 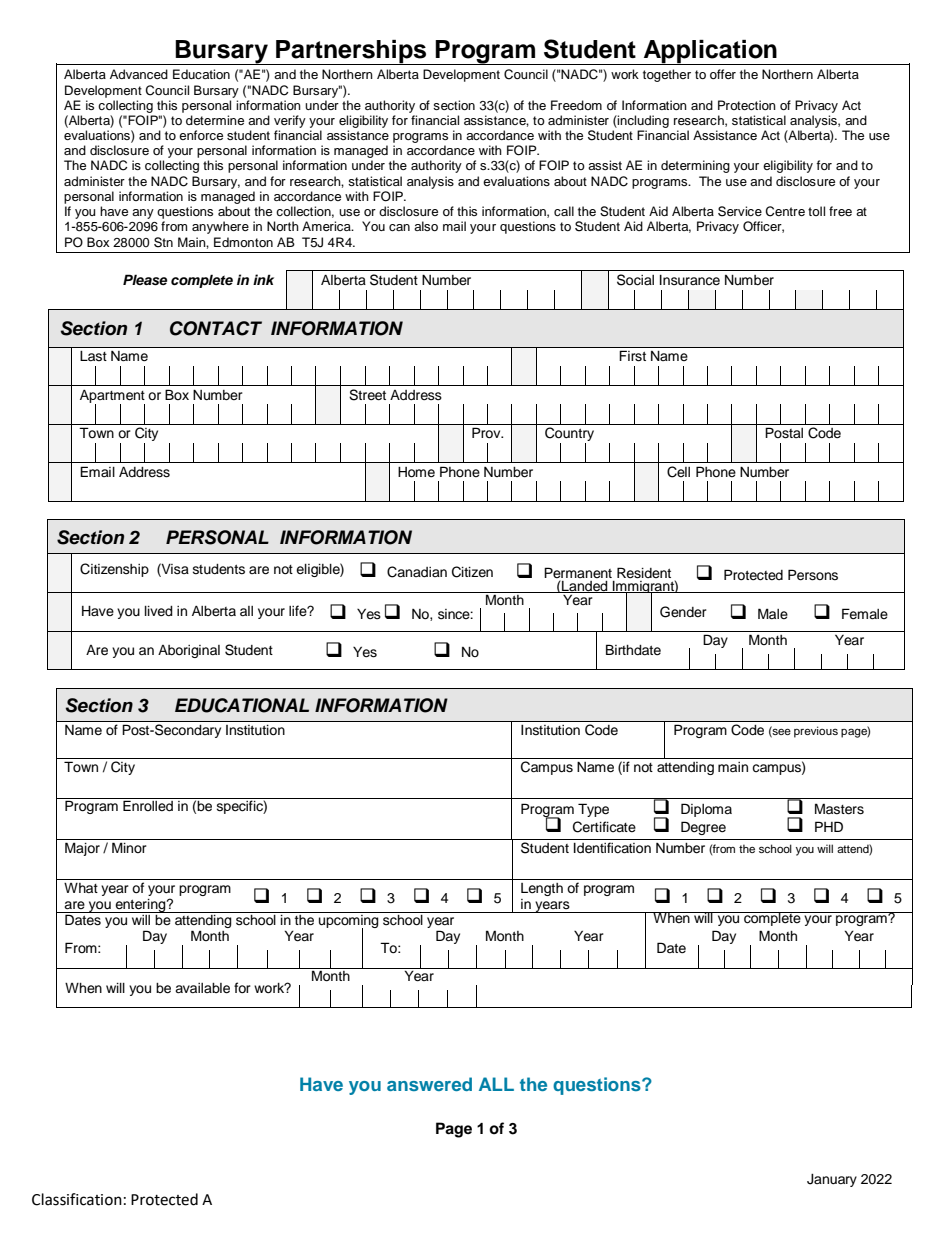 I want to click on Diploma, so click(x=706, y=810).
